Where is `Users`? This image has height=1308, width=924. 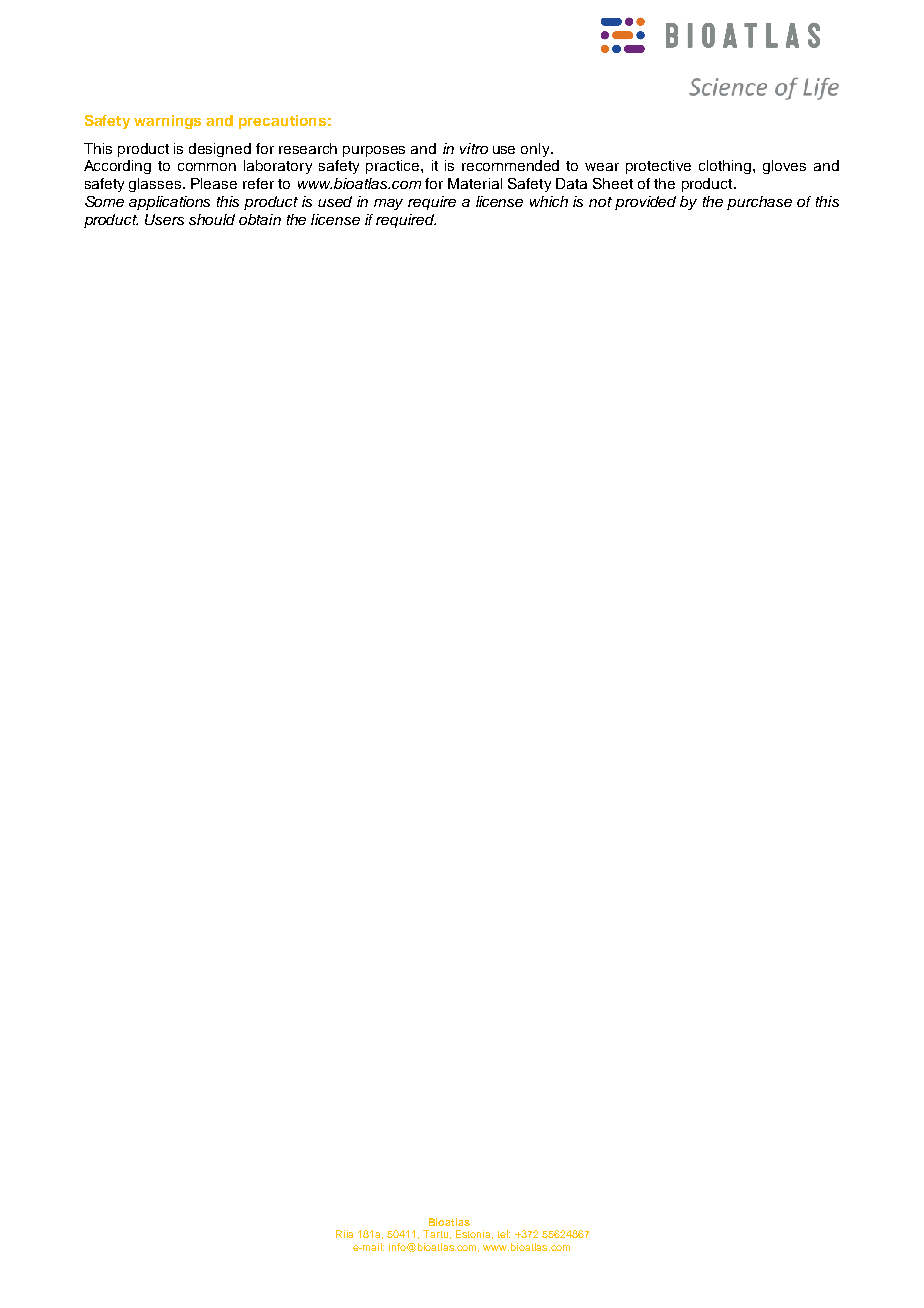 Users is located at coordinates (164, 219).
